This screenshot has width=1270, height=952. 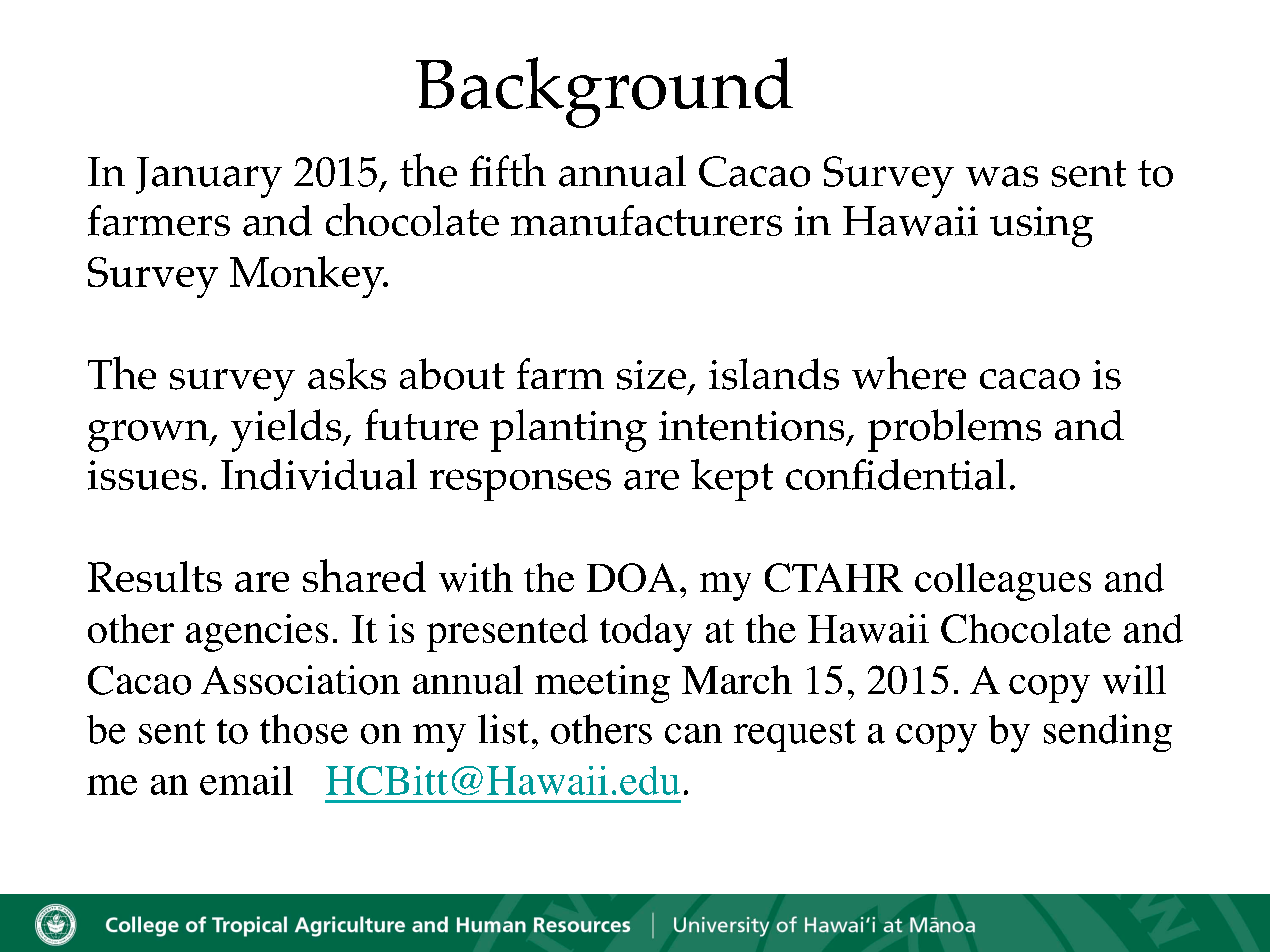 I want to click on can, so click(x=693, y=734).
